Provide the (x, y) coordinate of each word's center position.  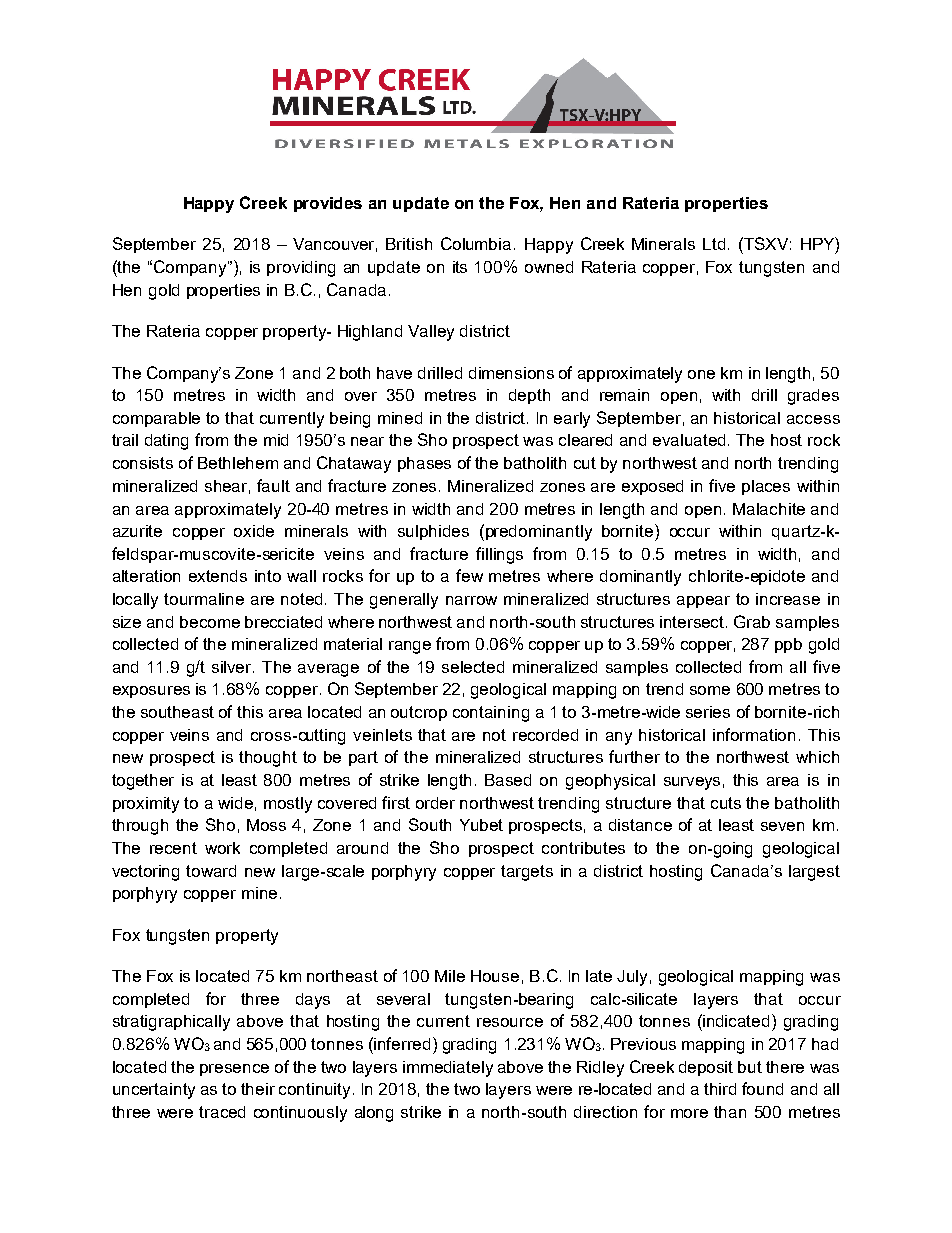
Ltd (714, 244)
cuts (726, 803)
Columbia (476, 243)
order (435, 803)
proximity (146, 805)
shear (227, 487)
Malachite (769, 509)
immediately (448, 1069)
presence (234, 1070)
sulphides (433, 532)
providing (301, 269)
